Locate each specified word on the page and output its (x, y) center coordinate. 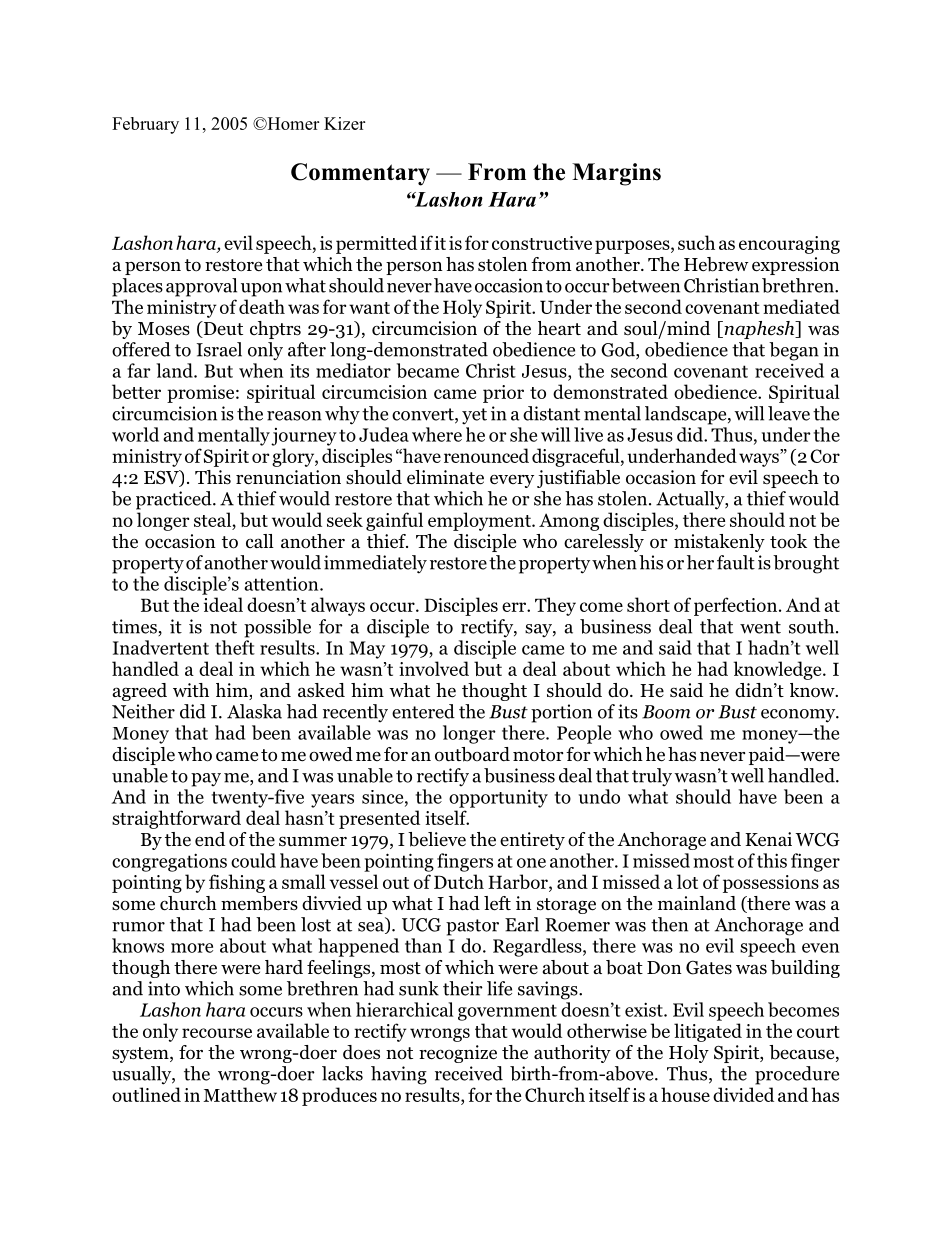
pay (206, 780)
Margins (616, 174)
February (145, 125)
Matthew (240, 1094)
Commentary (360, 174)
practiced (175, 500)
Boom (666, 712)
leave (789, 413)
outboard (472, 754)
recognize (458, 1054)
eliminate (445, 477)
